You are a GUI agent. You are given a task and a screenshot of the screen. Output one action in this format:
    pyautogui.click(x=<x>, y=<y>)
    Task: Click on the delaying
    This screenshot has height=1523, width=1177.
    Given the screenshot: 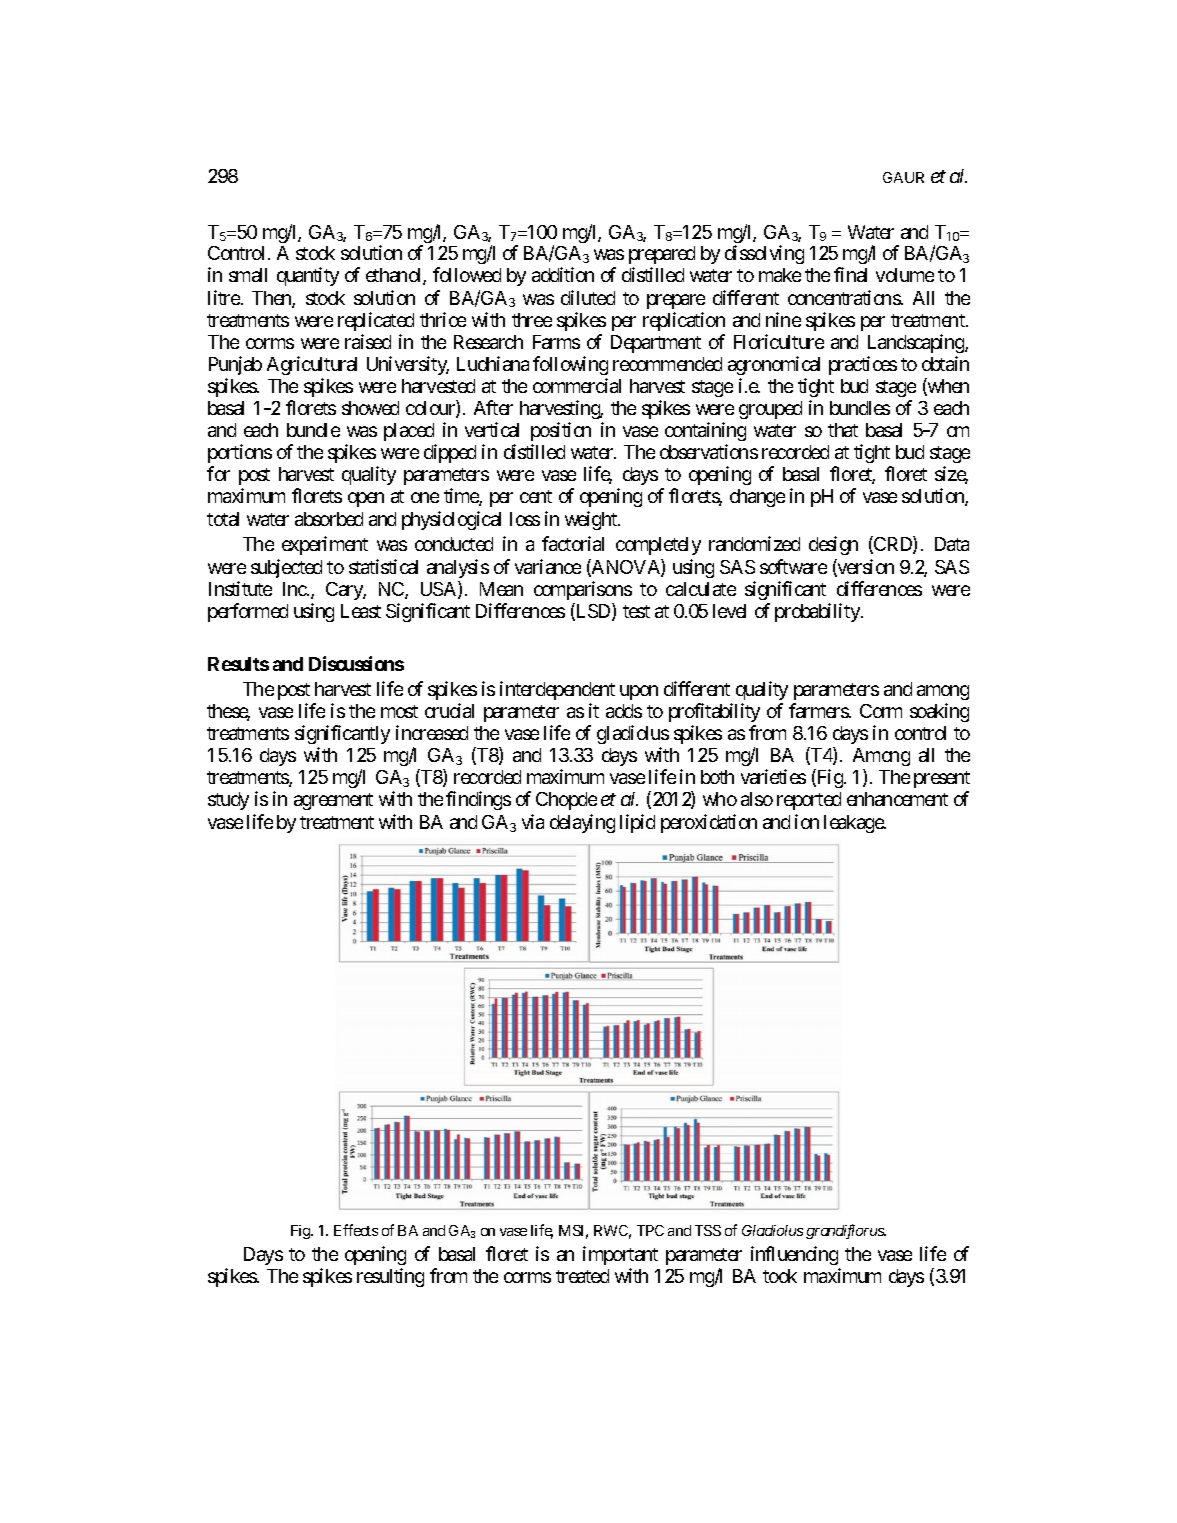 What is the action you would take?
    pyautogui.click(x=582, y=823)
